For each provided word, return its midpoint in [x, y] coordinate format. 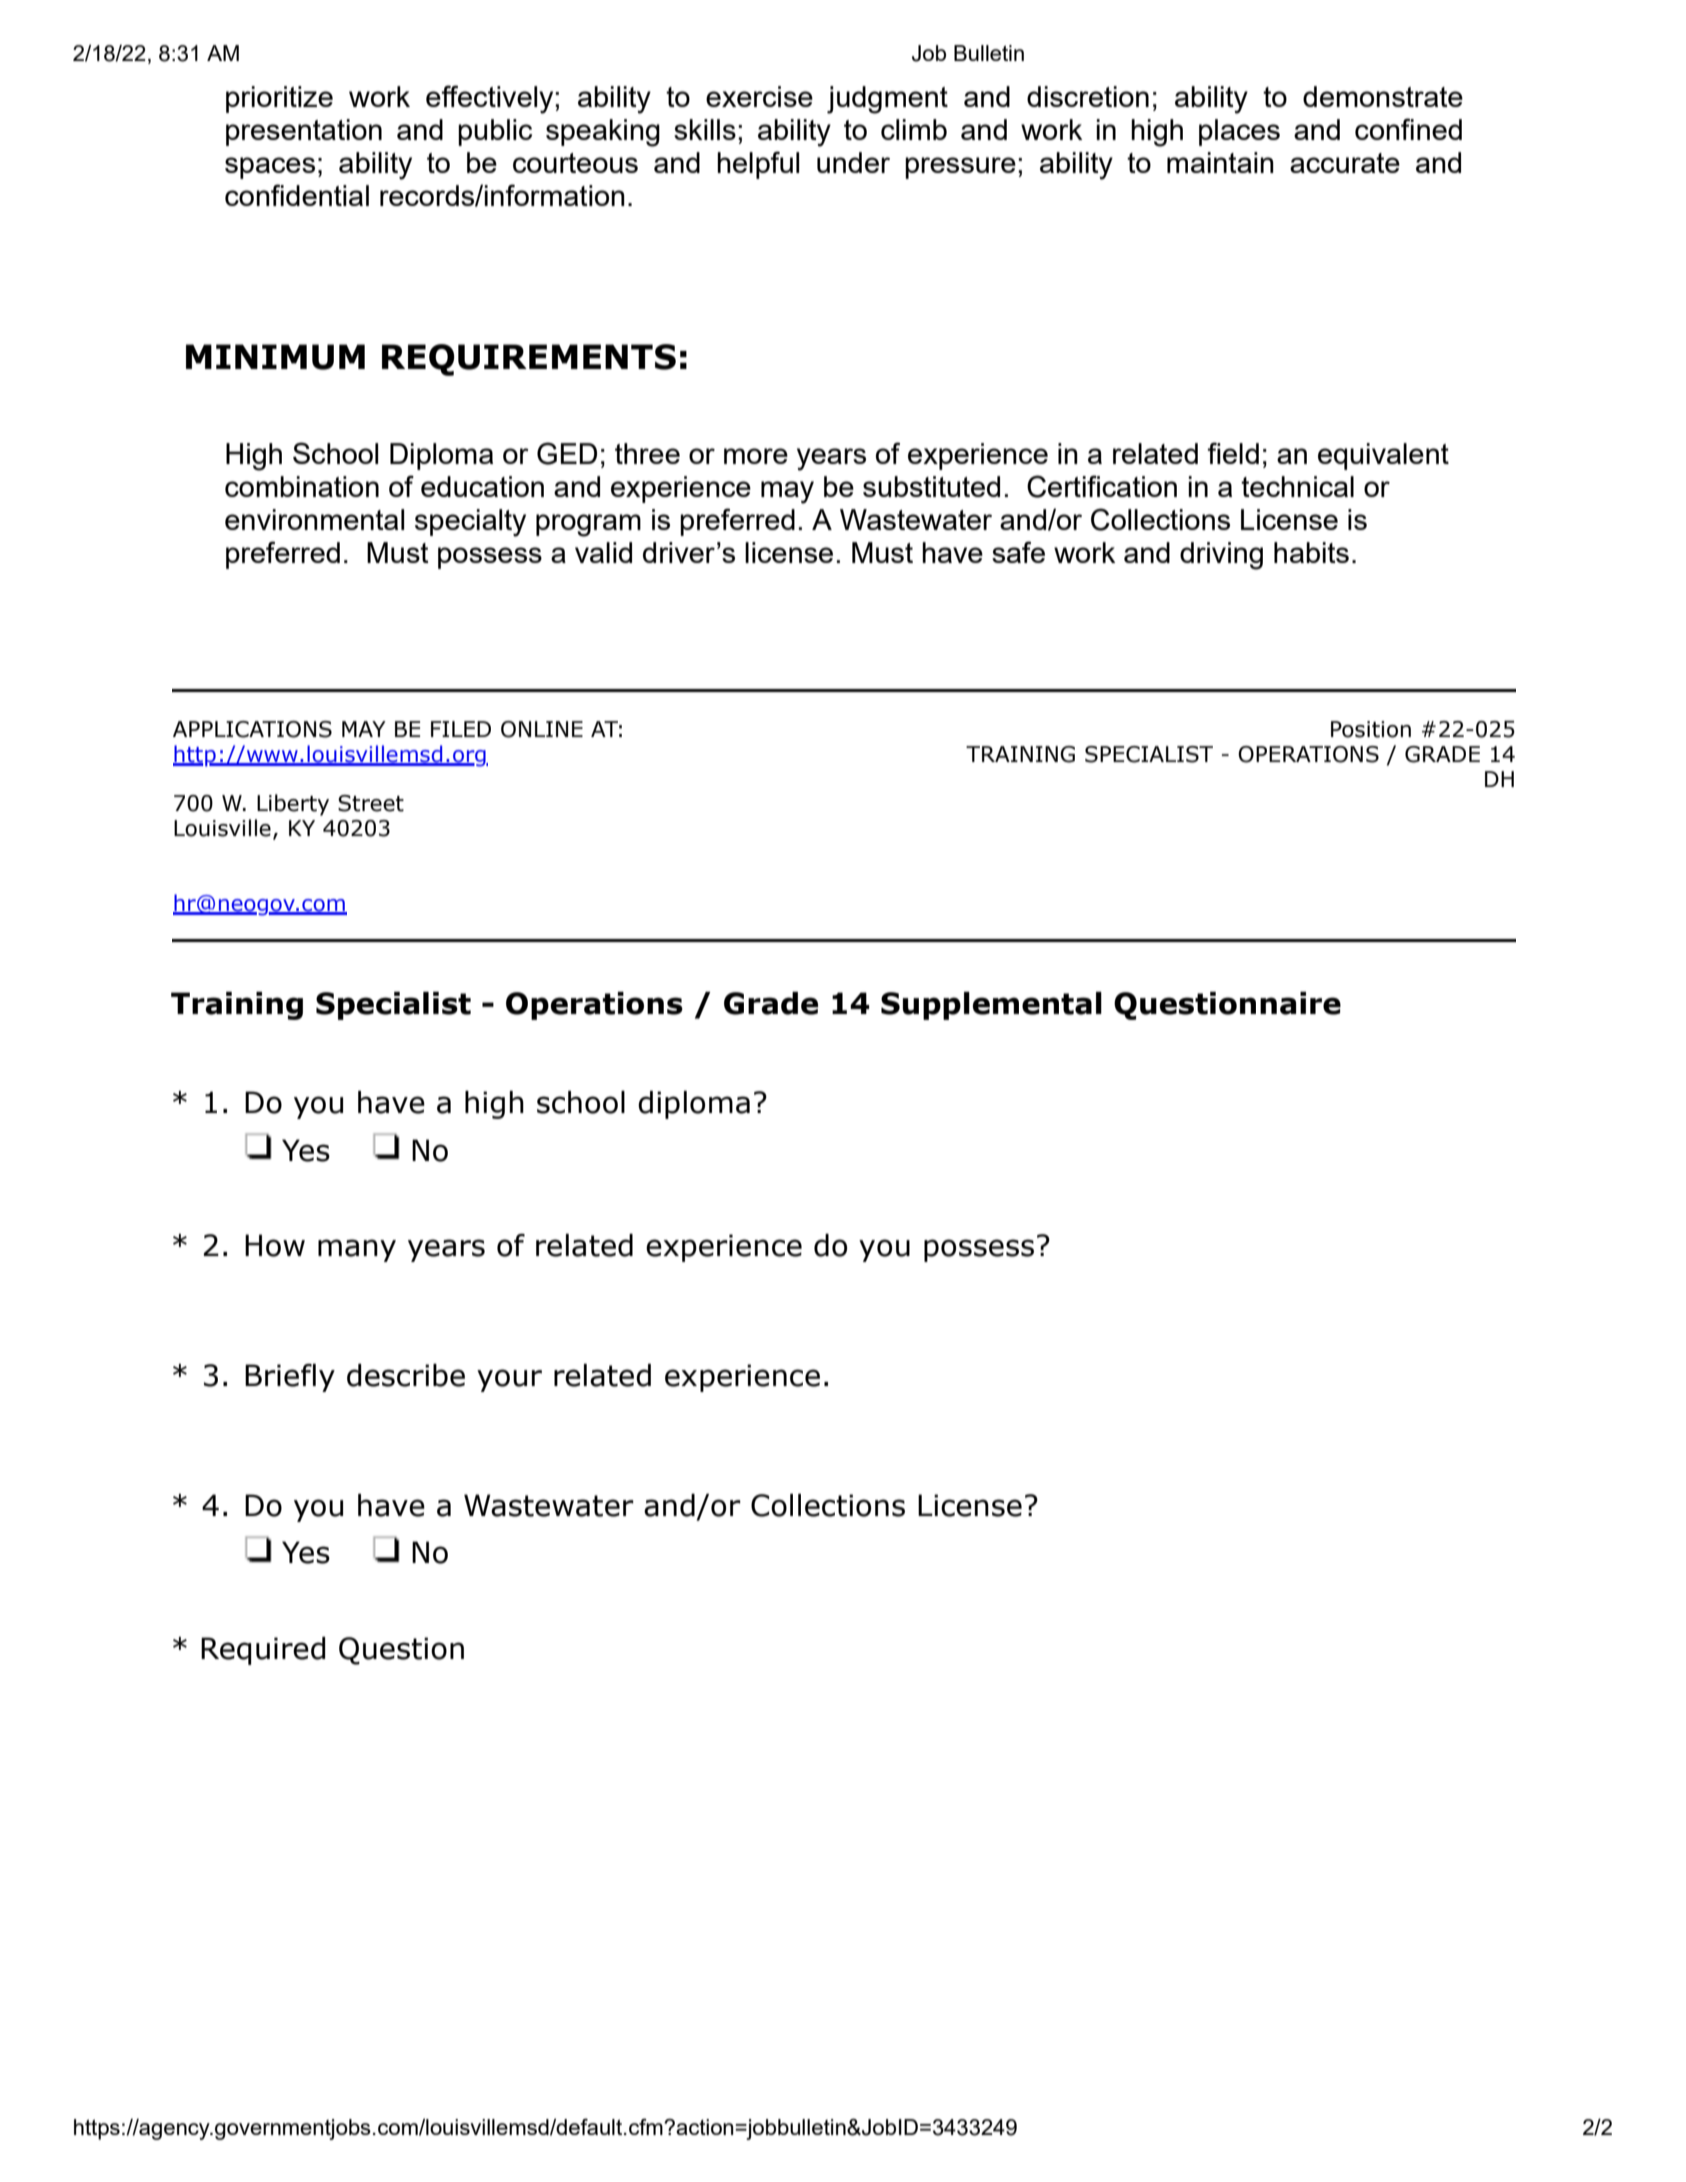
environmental [314, 519]
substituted [931, 486]
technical [1297, 486]
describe [406, 1375]
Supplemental [991, 1006]
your [509, 1380]
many [357, 1250]
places [1239, 132]
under [853, 162]
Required [263, 1651]
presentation [304, 132]
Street [371, 803]
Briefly [290, 1378]
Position [1371, 729]
